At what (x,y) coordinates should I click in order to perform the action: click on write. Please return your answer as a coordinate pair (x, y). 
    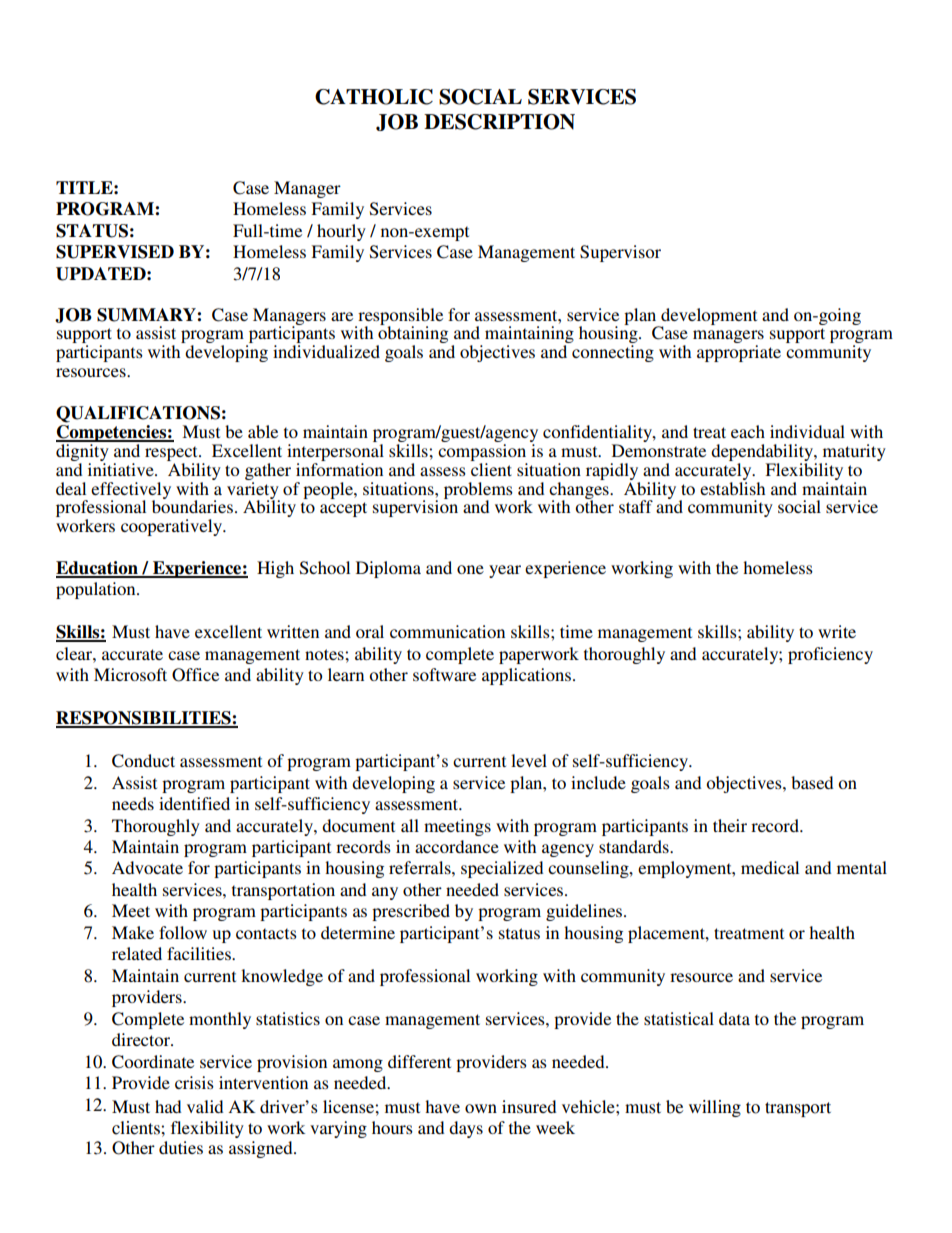
    Looking at the image, I should click on (837, 631).
